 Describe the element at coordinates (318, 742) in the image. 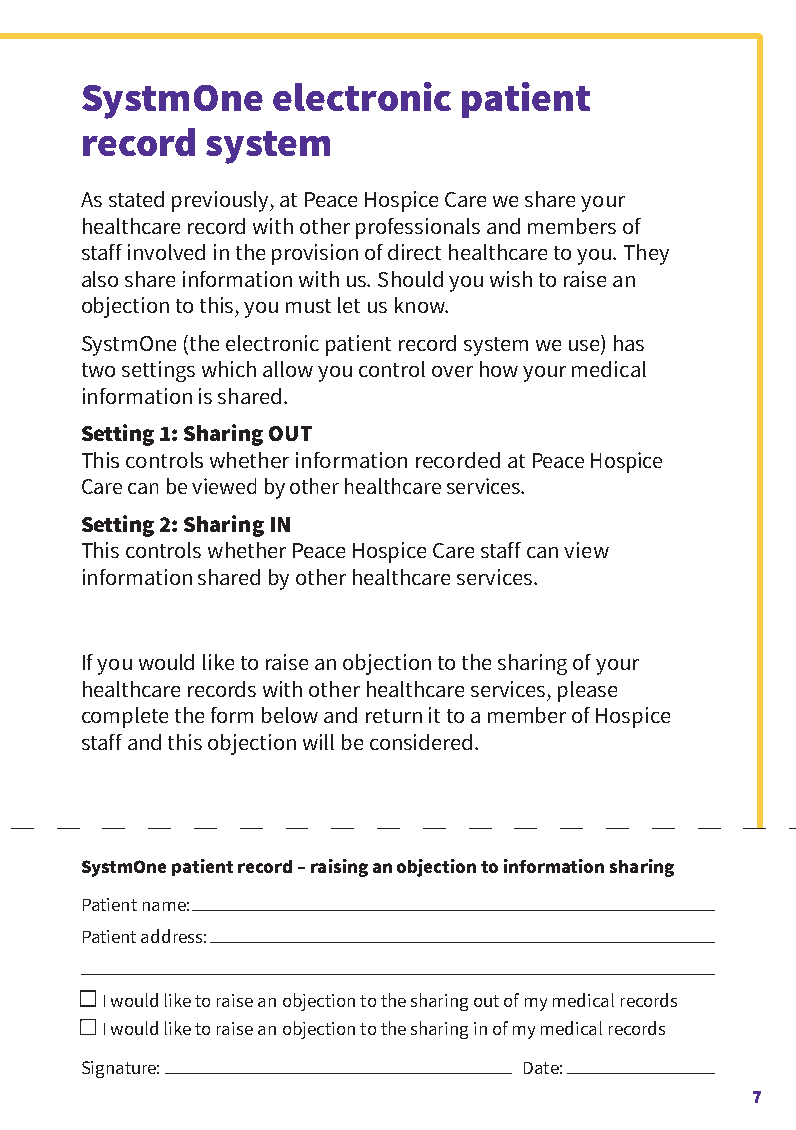

I see `will` at that location.
